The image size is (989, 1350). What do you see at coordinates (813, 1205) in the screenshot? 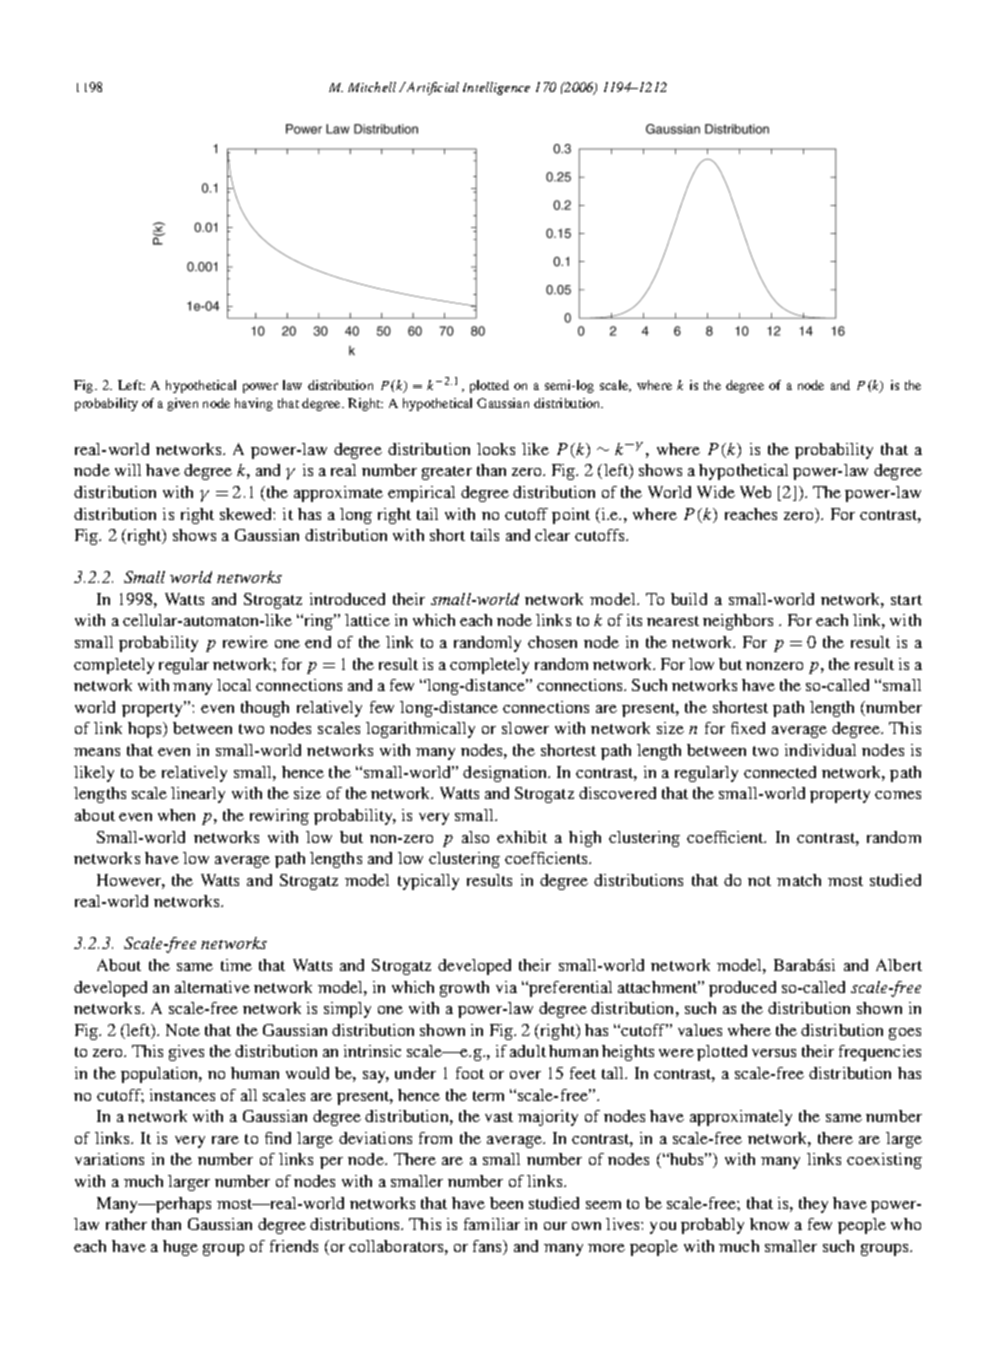
I see `they` at bounding box center [813, 1205].
